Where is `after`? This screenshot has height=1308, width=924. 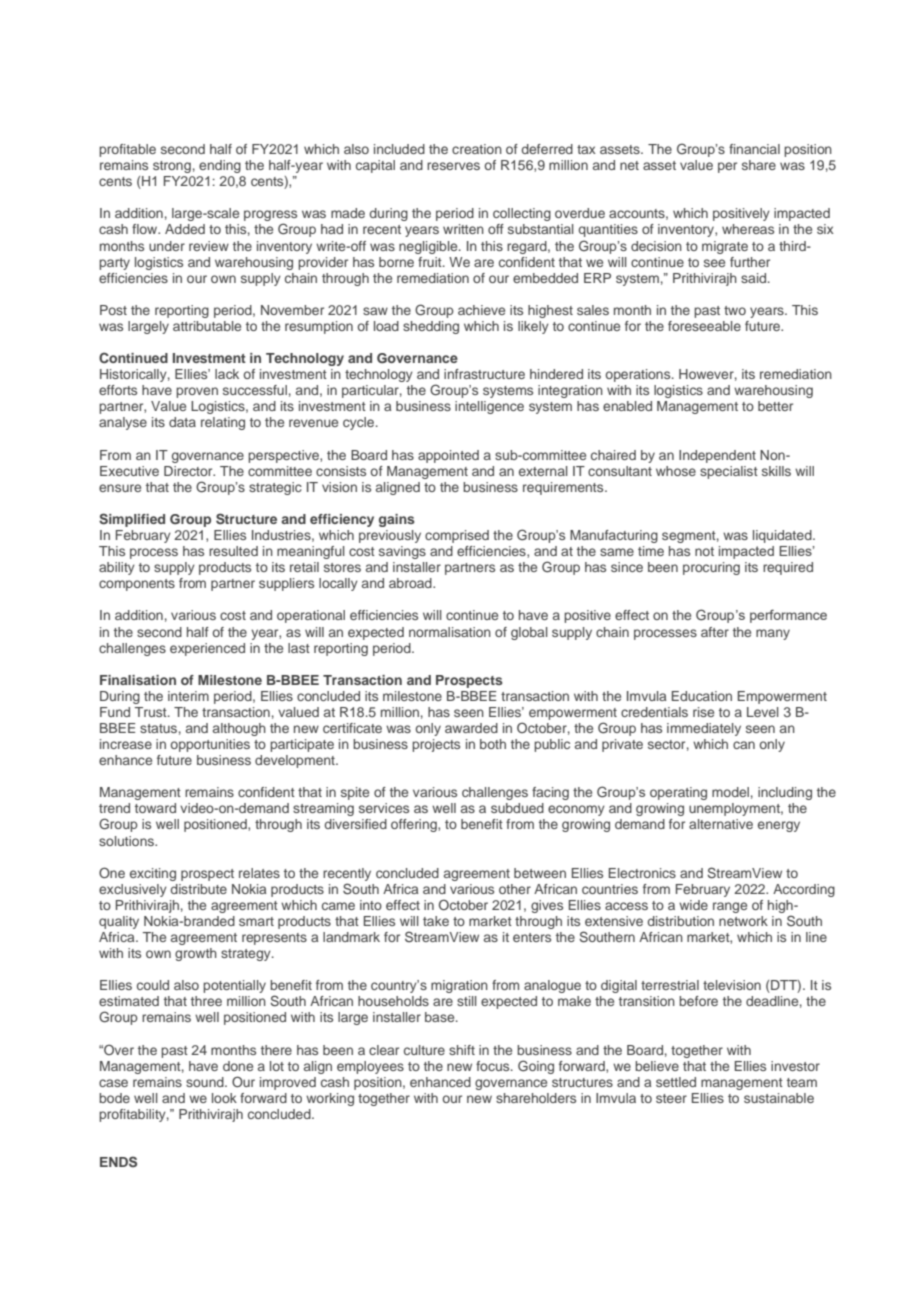
after is located at coordinates (715, 632).
